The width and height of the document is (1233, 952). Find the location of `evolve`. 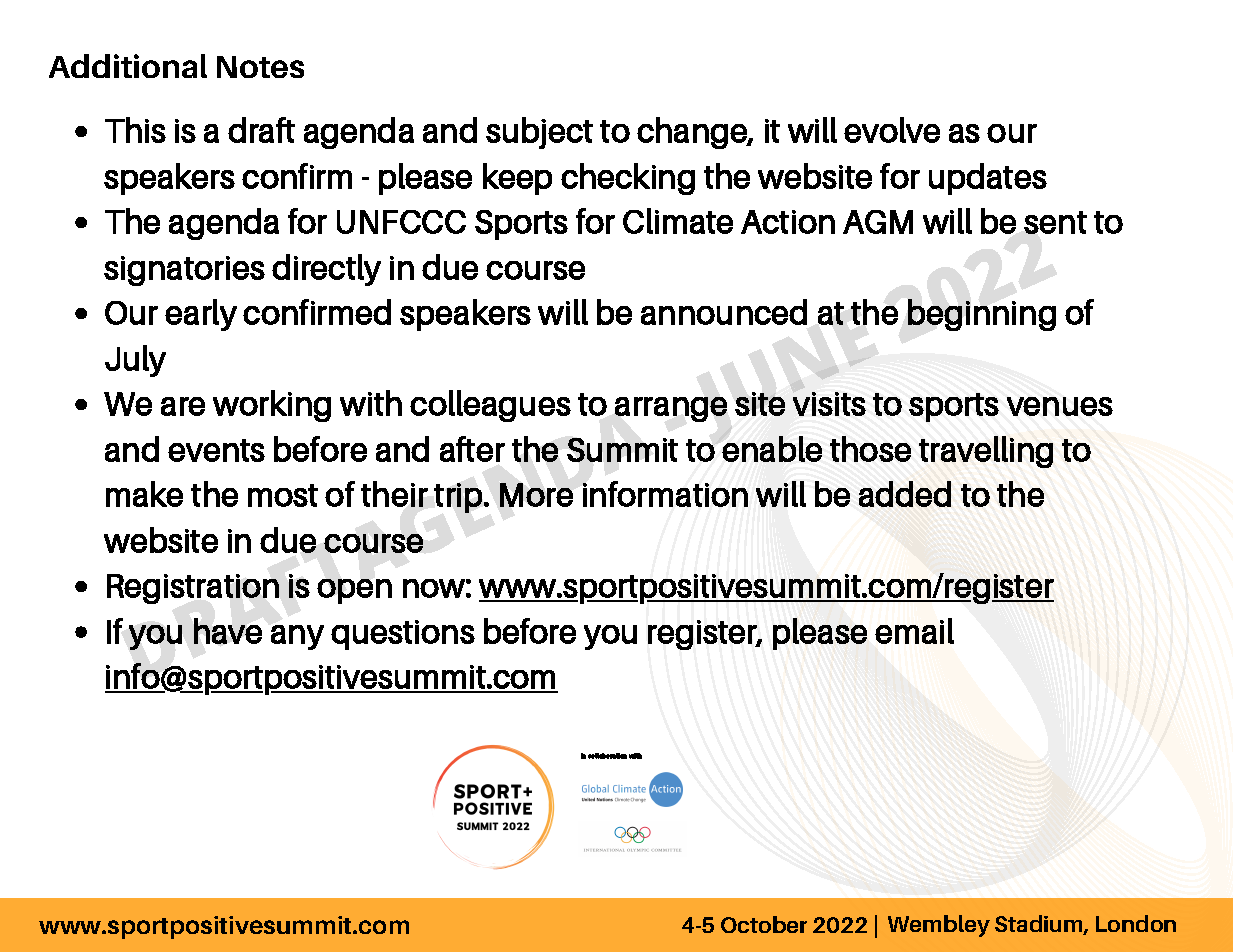

evolve is located at coordinates (892, 130).
